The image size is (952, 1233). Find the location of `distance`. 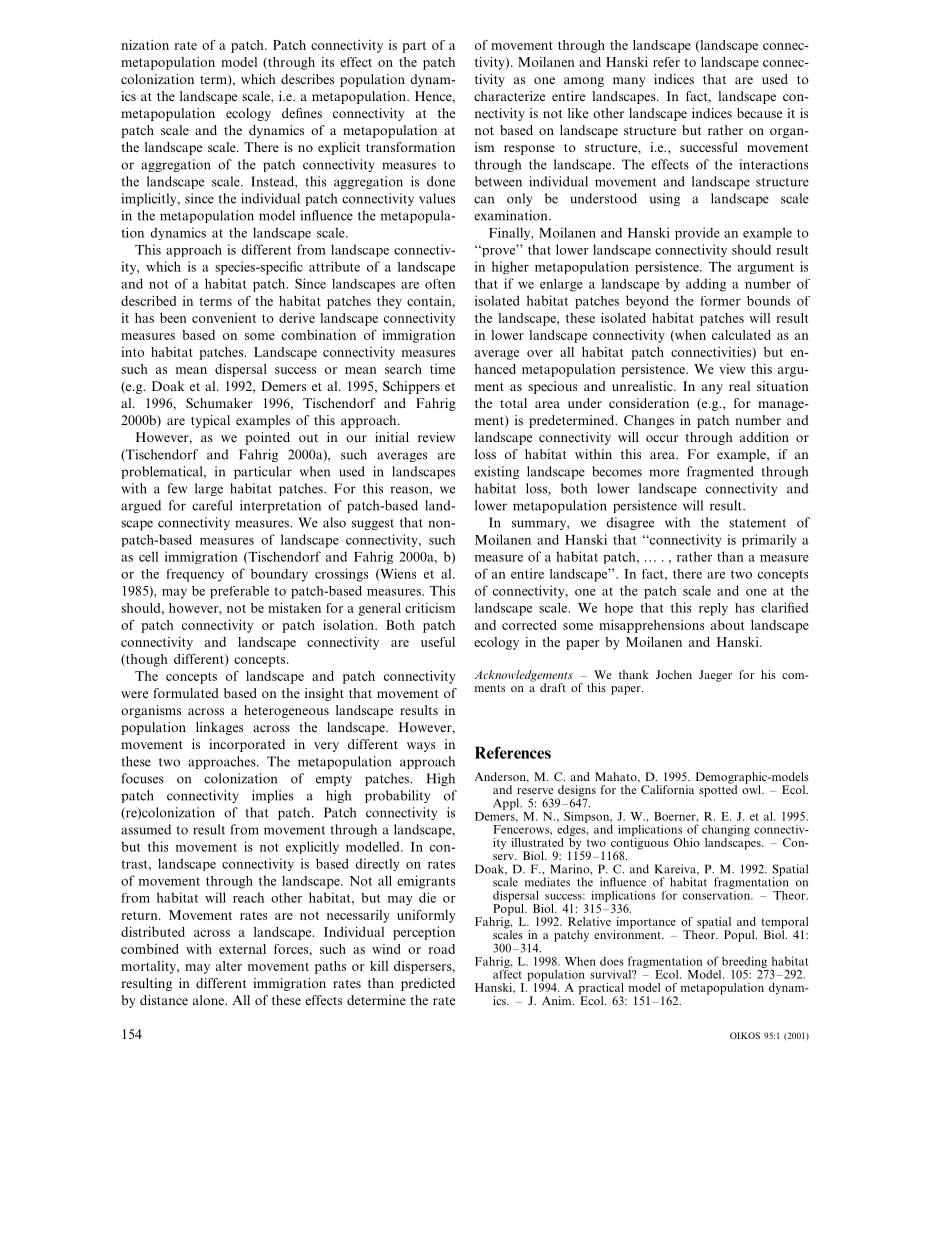

distance is located at coordinates (164, 1000).
